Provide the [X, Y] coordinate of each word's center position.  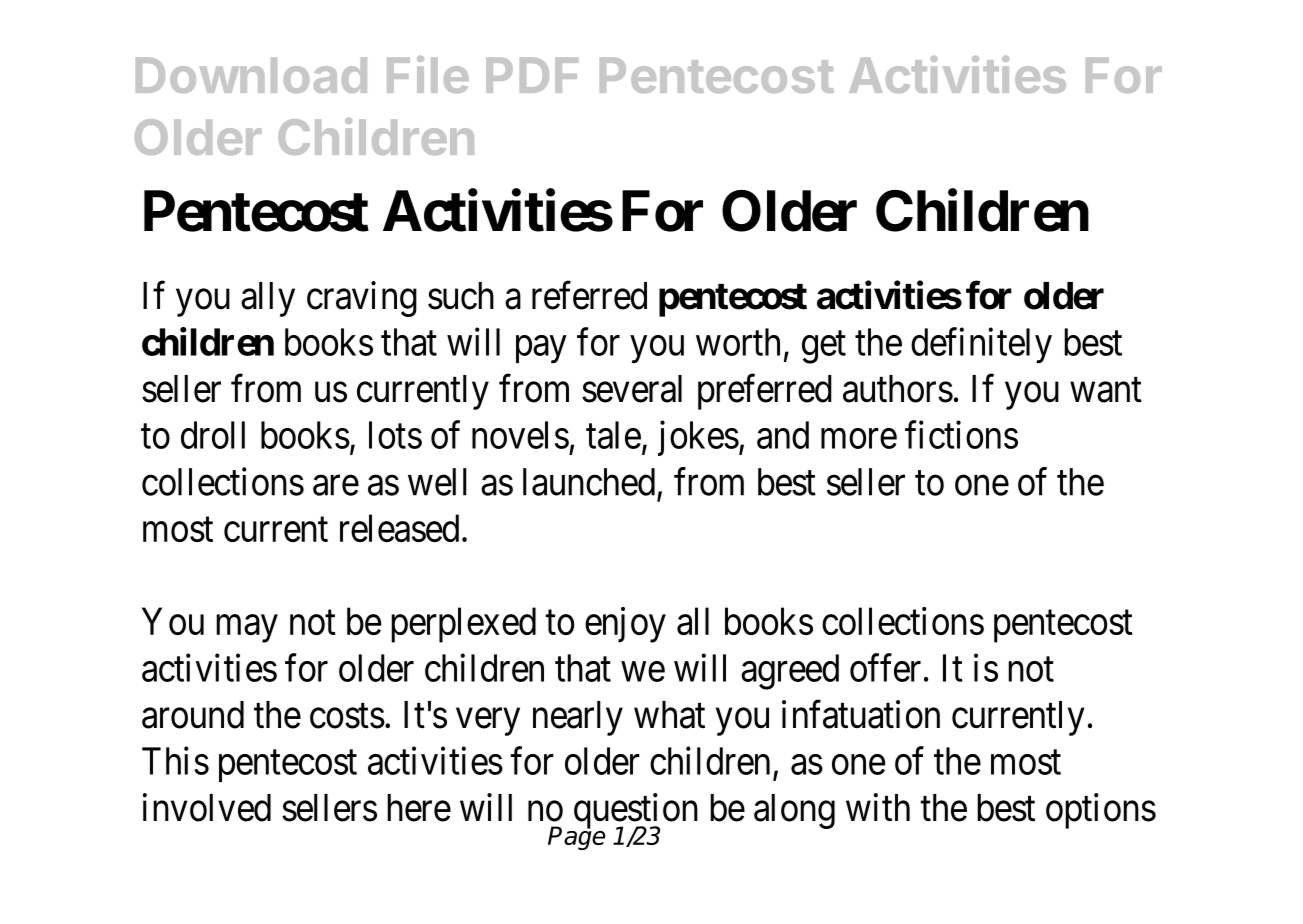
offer [885, 668]
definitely [981, 346]
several [632, 389]
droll [213, 435]
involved [207, 807]
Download [251, 75]
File [428, 74]
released [399, 528]
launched [589, 482]
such [461, 296]
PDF [532, 75]
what [669, 715]
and [783, 435]
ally [268, 299]
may [247, 629]
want [1106, 390]
